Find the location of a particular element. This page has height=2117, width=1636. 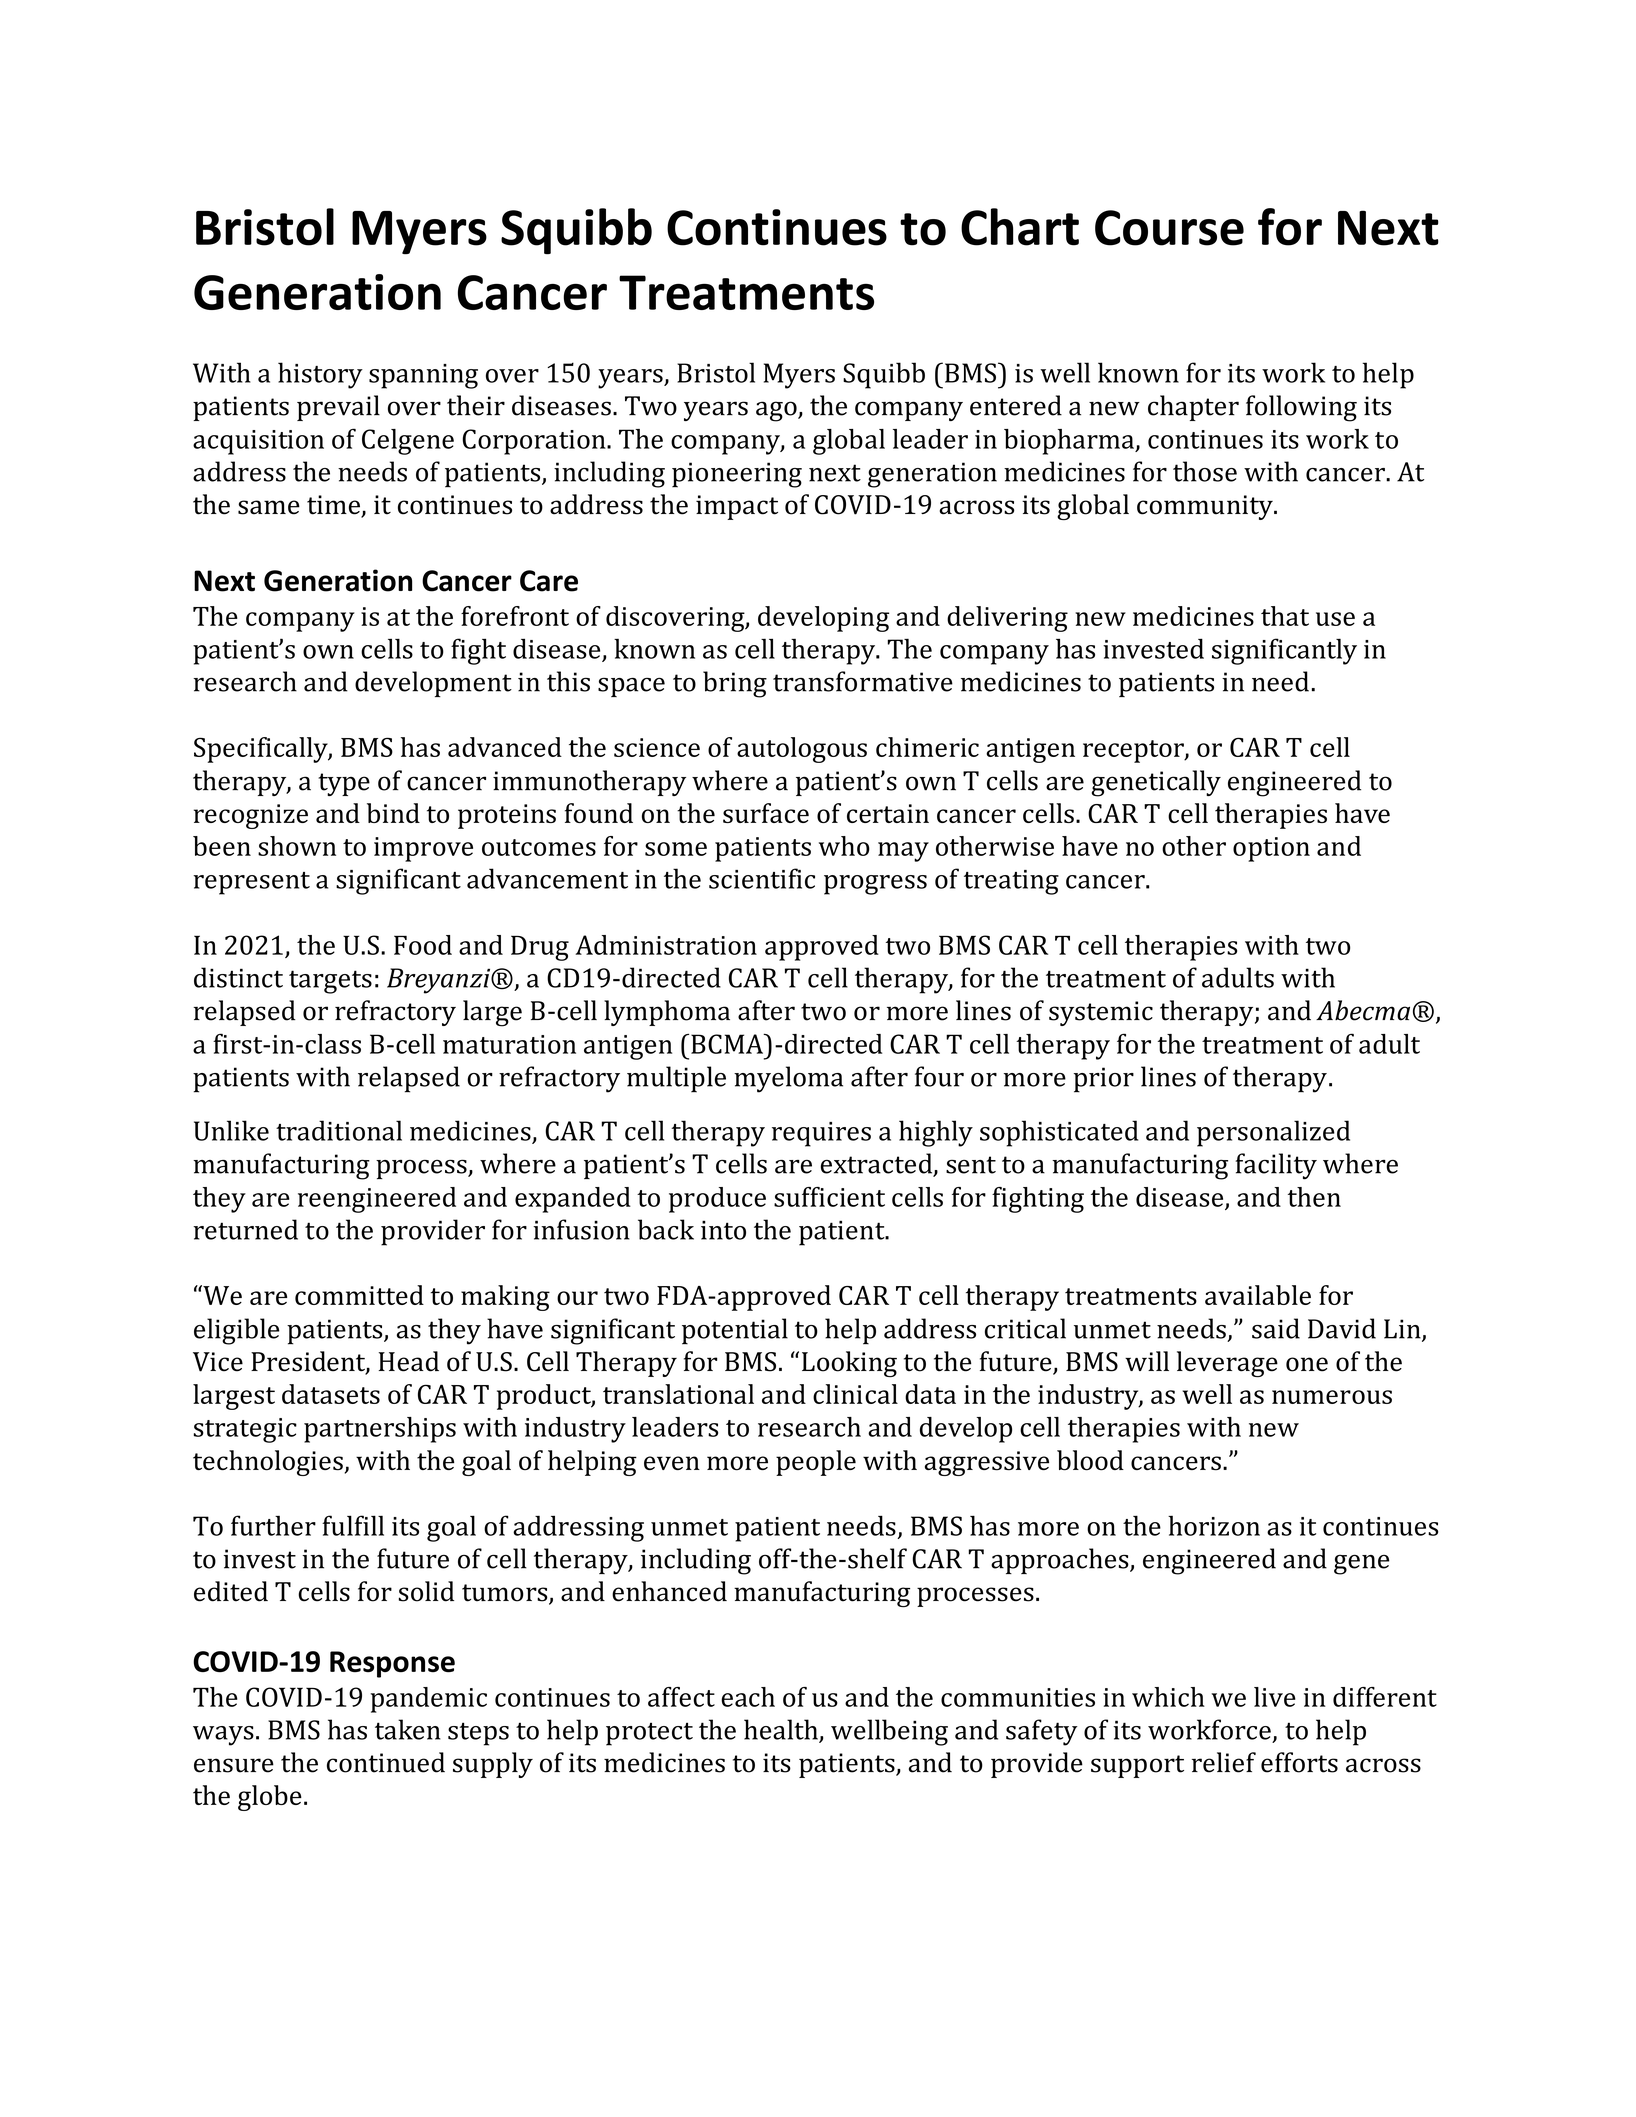

relief is located at coordinates (1224, 1762).
